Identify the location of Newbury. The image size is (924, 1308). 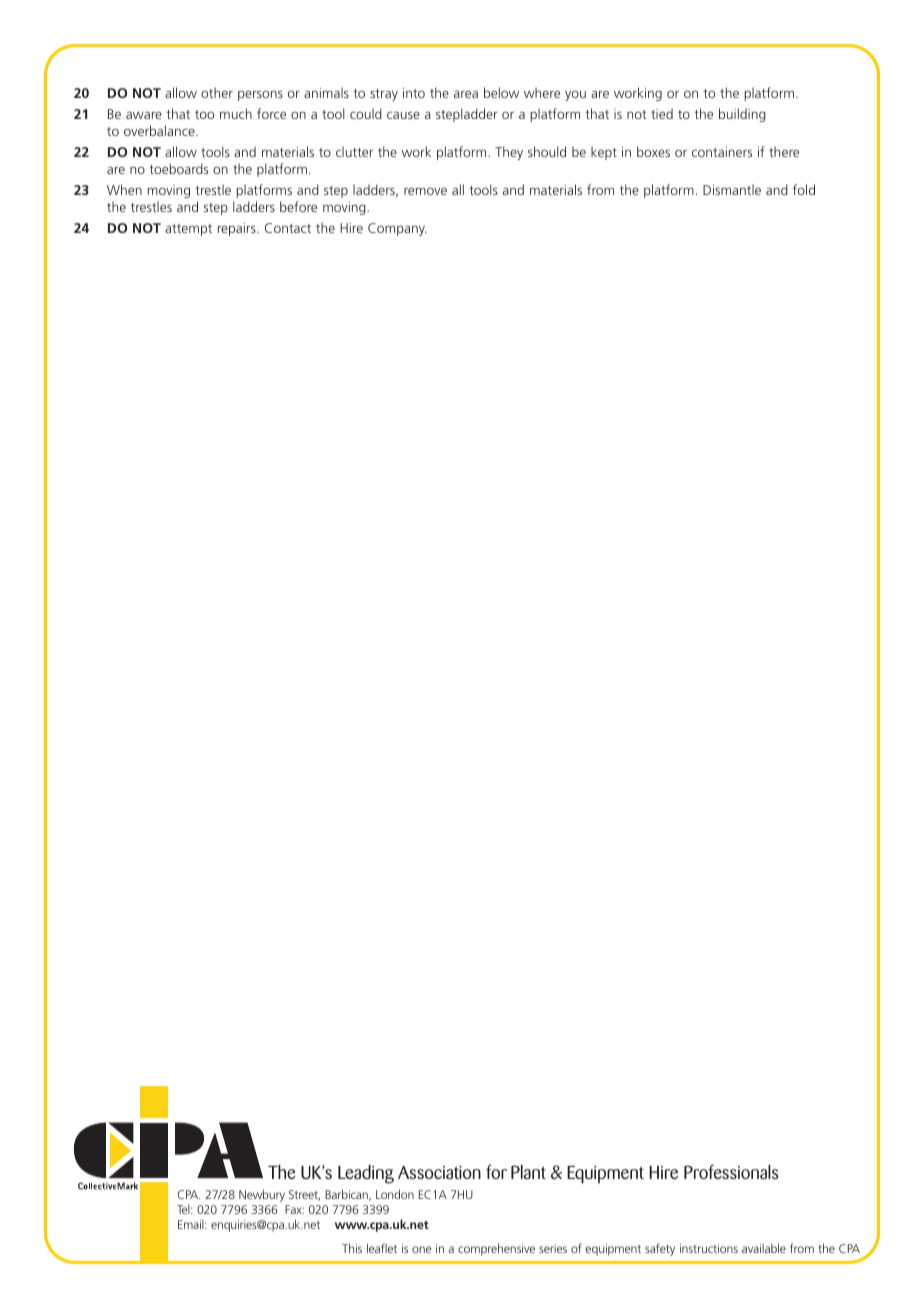
(262, 1195).
